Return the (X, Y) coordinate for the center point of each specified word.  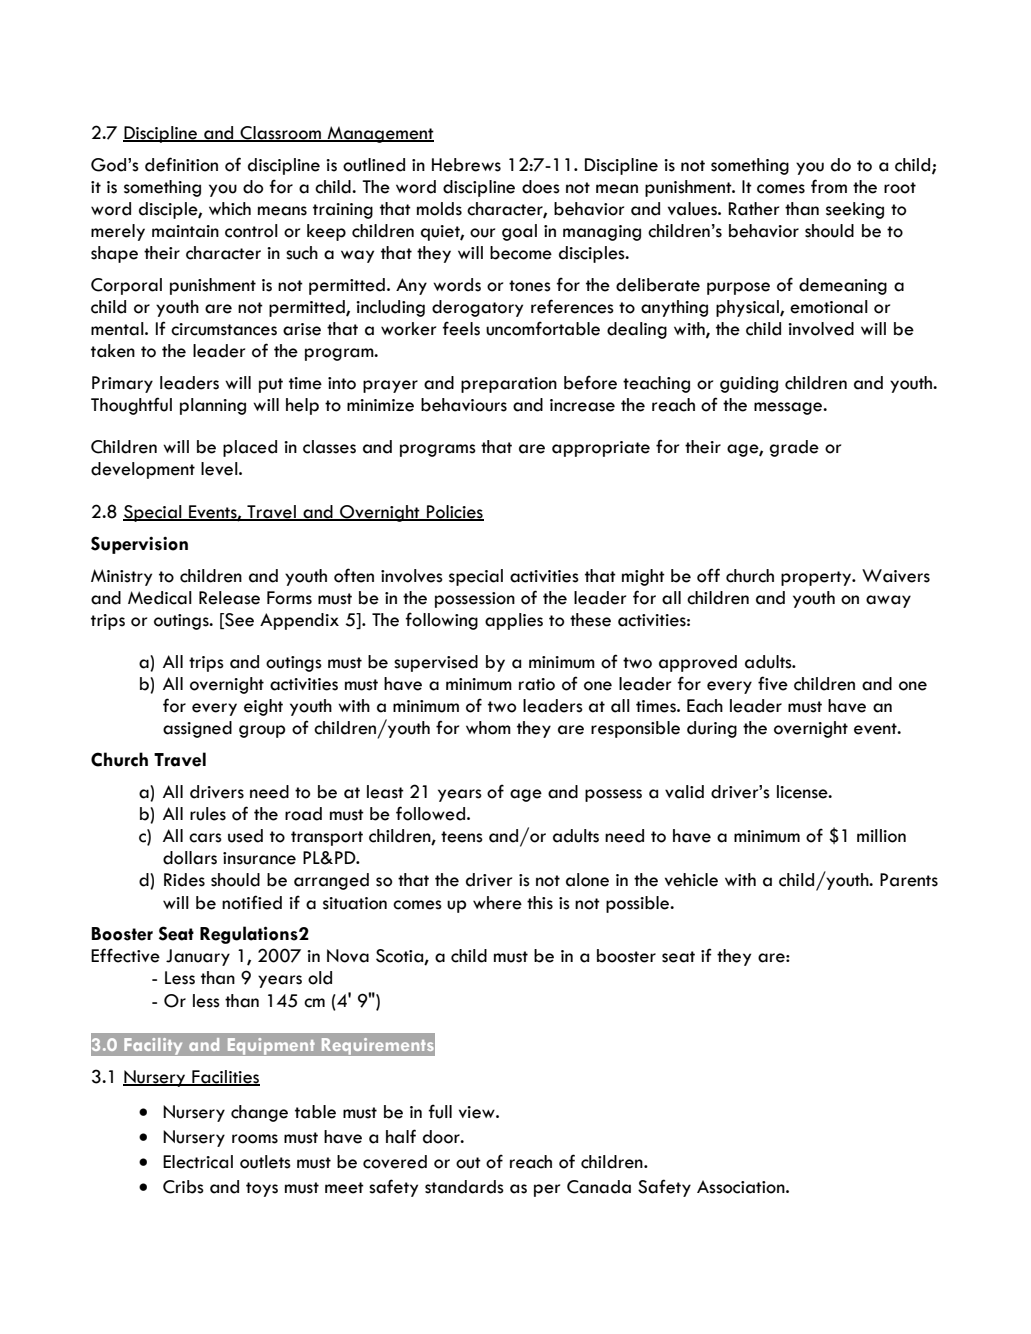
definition (181, 164)
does (541, 187)
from (829, 186)
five (773, 683)
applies (514, 621)
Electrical (198, 1162)
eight (263, 707)
